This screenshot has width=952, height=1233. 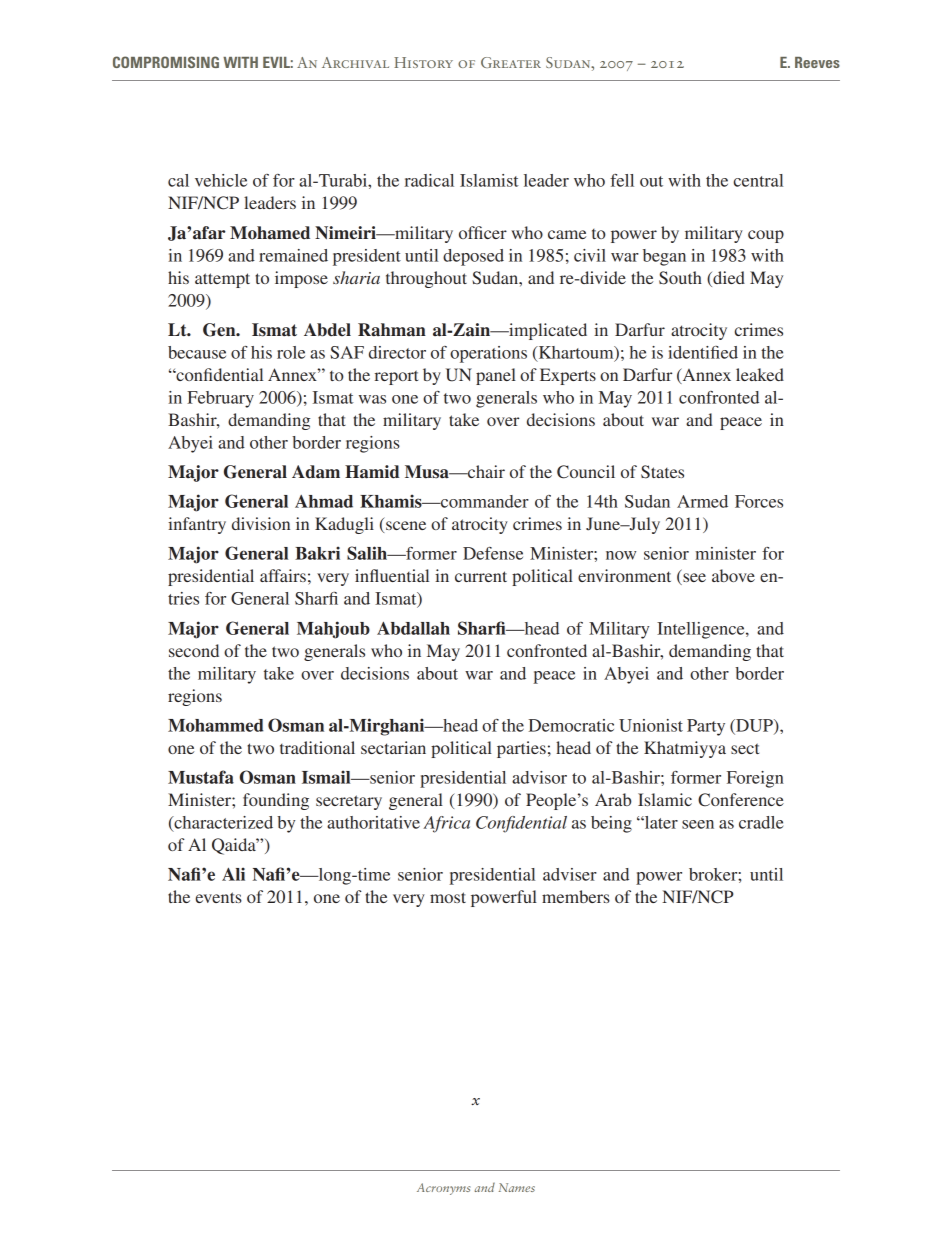 I want to click on Reeves, so click(x=817, y=62).
